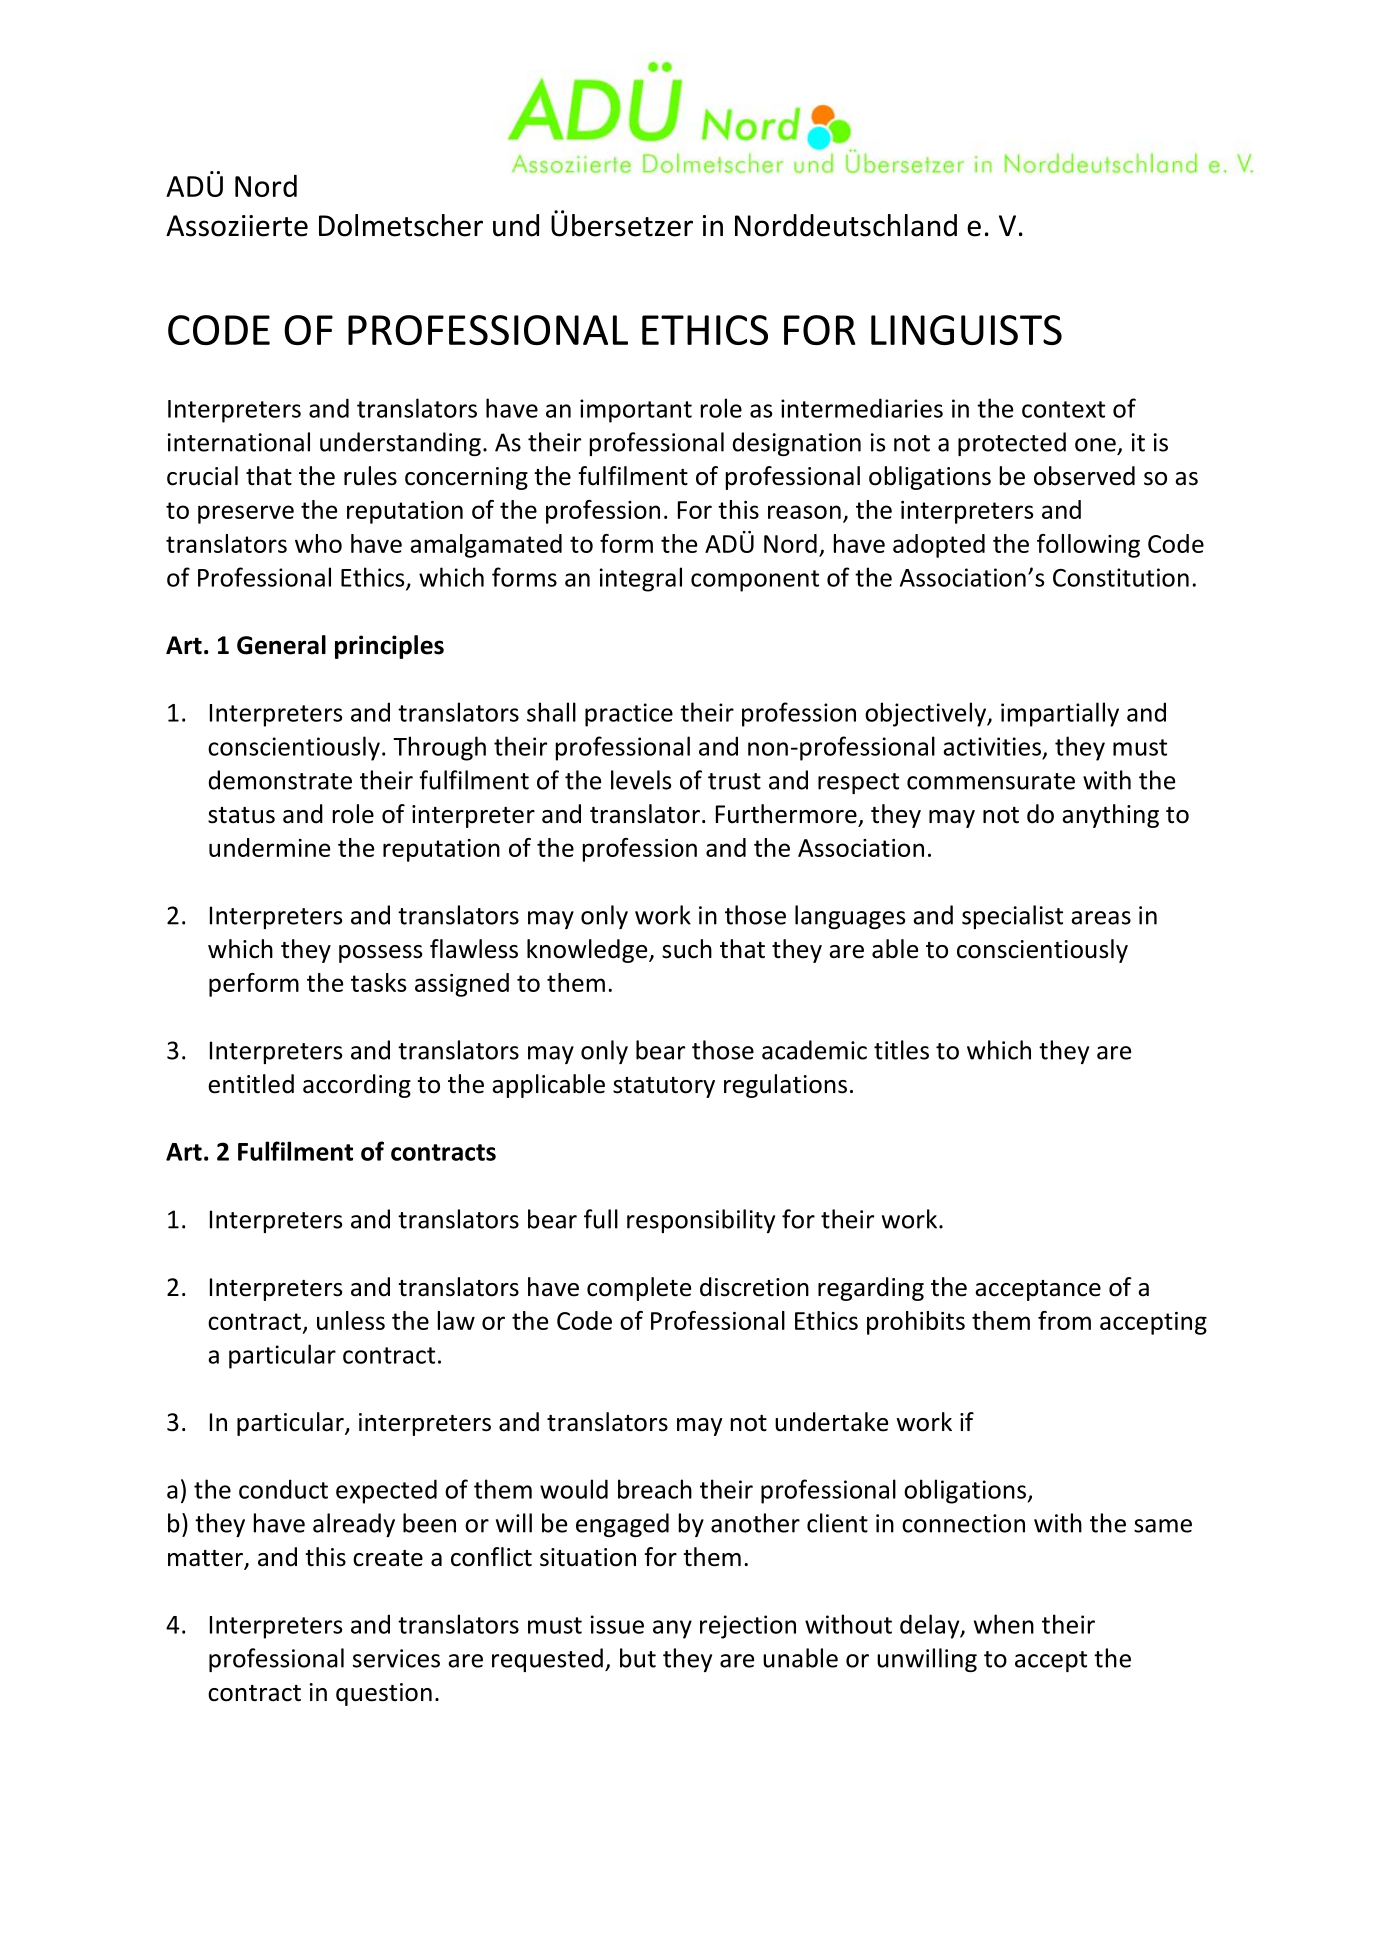  What do you see at coordinates (1063, 409) in the screenshot?
I see `context` at bounding box center [1063, 409].
